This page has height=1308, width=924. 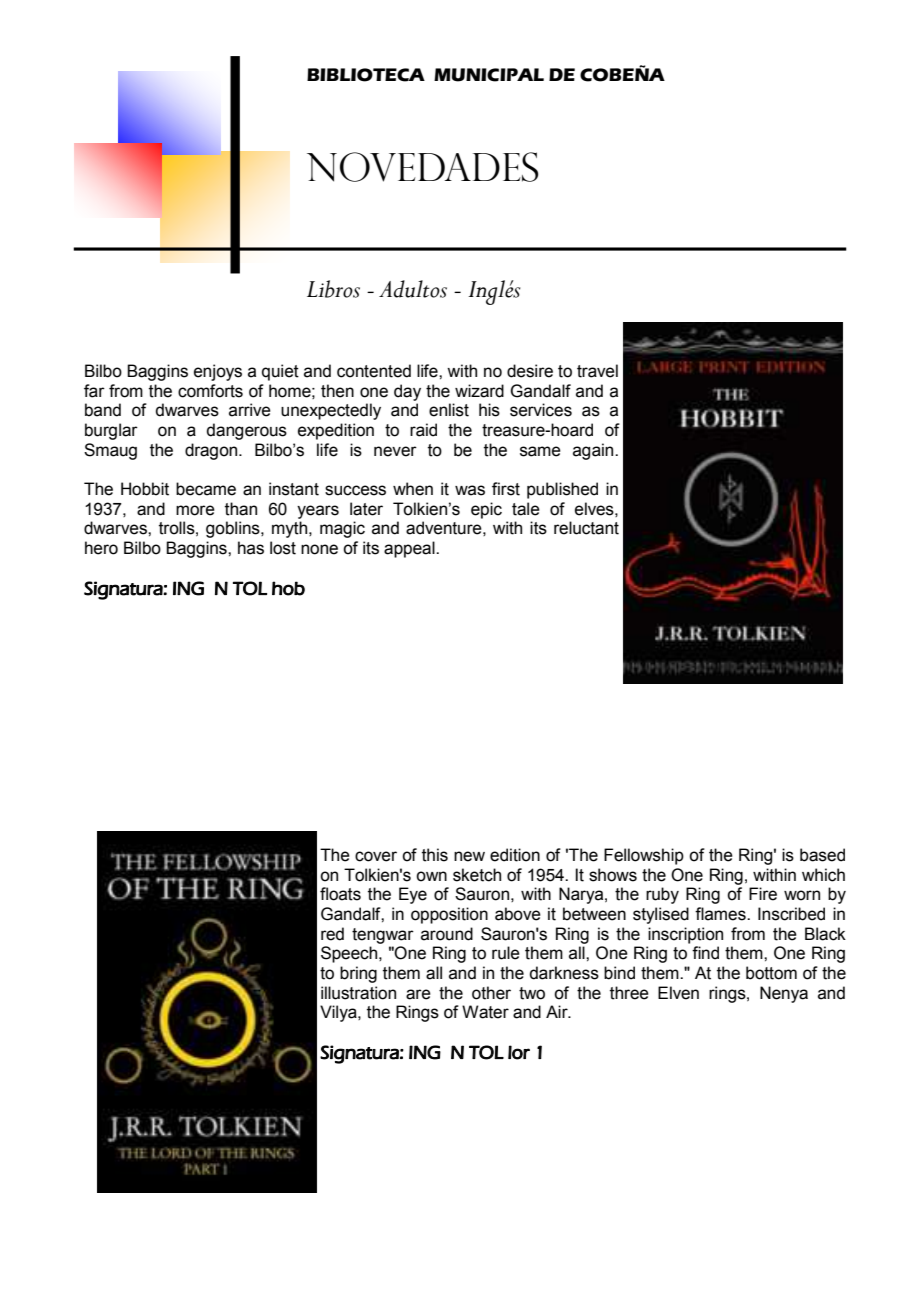 What do you see at coordinates (410, 549) in the page?
I see `appeal` at bounding box center [410, 549].
